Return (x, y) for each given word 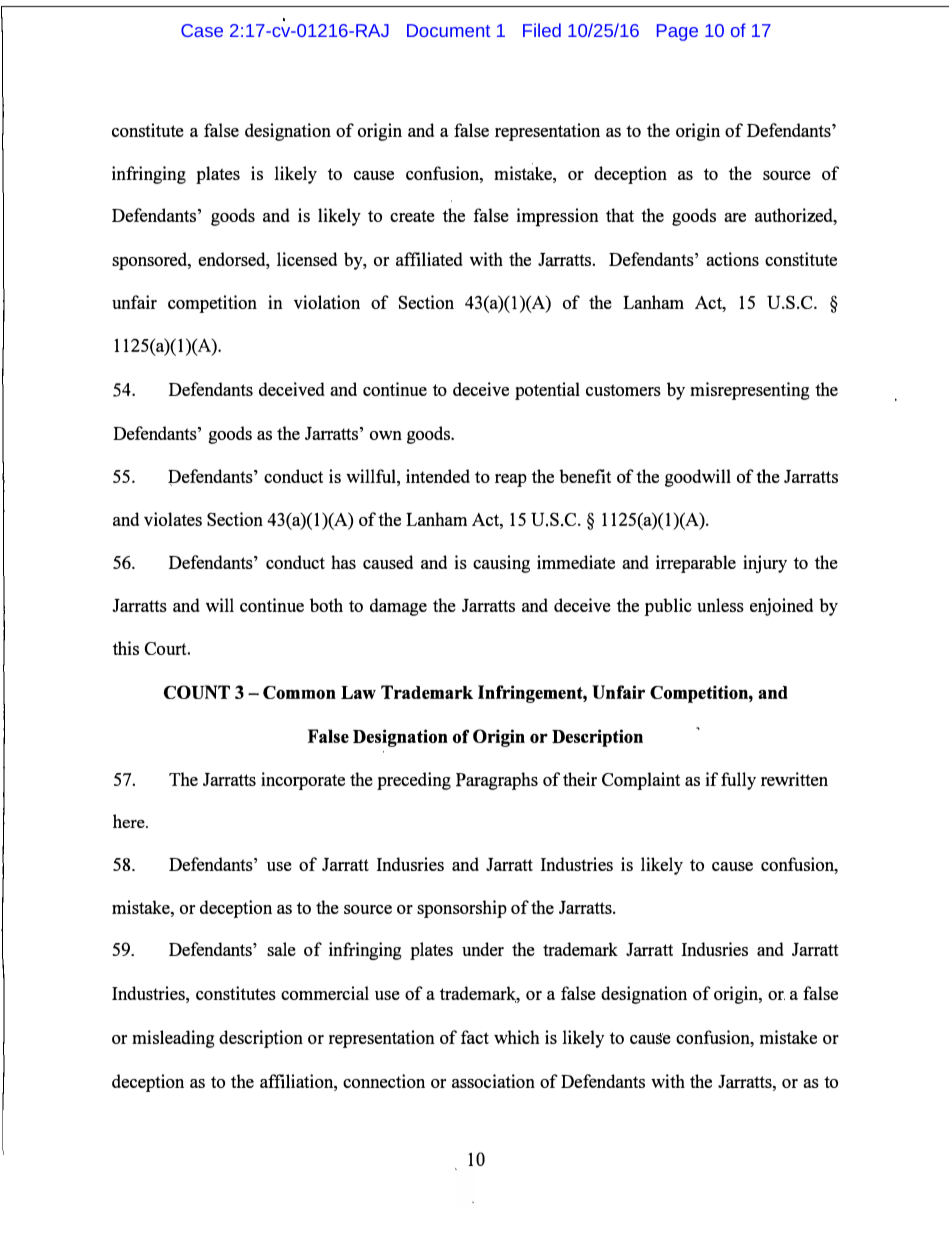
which (517, 1037)
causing (501, 564)
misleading (173, 1039)
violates (173, 519)
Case (202, 30)
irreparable (696, 564)
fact (475, 1037)
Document (448, 30)
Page (677, 32)
